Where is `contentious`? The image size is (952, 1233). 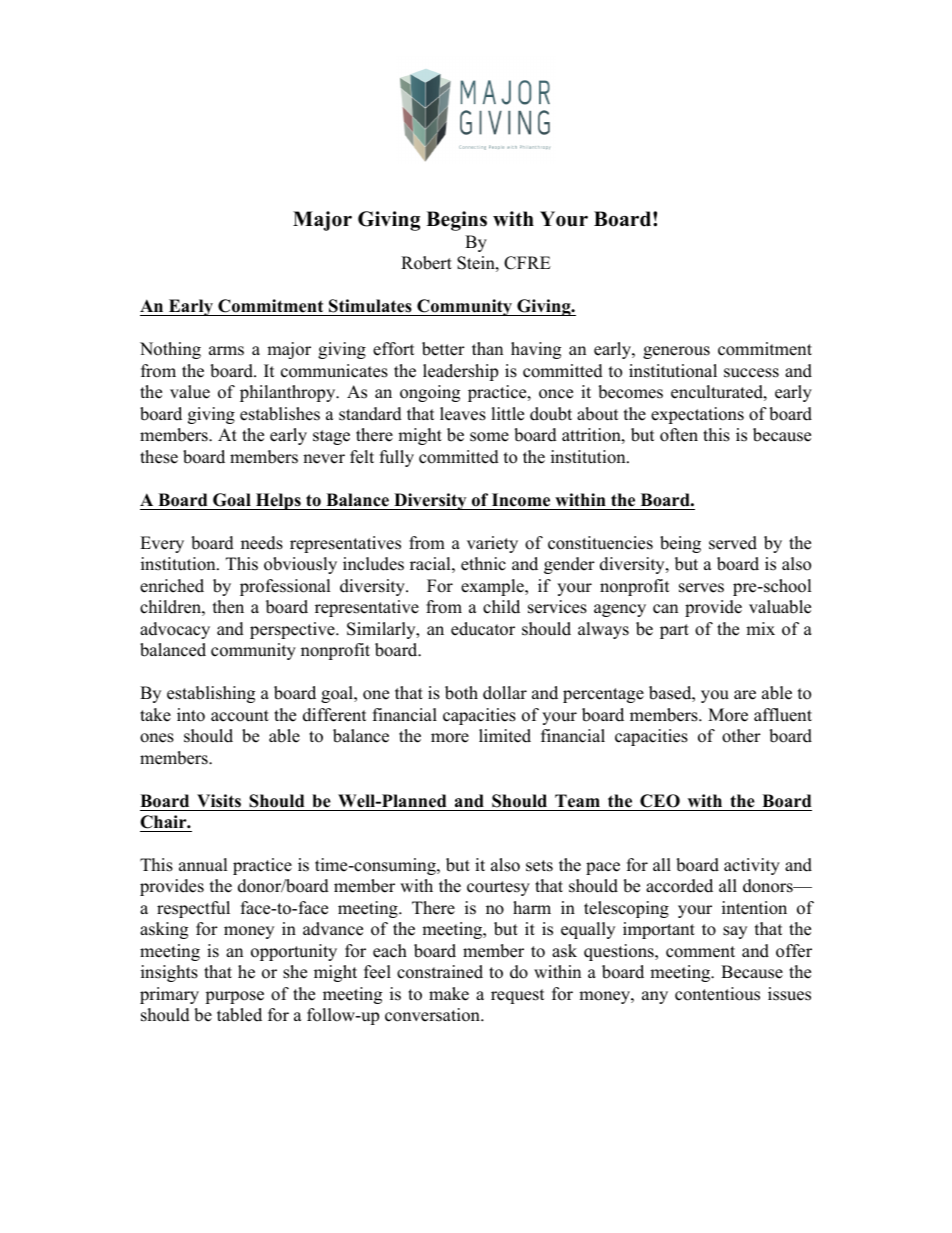
contentious is located at coordinates (717, 994).
